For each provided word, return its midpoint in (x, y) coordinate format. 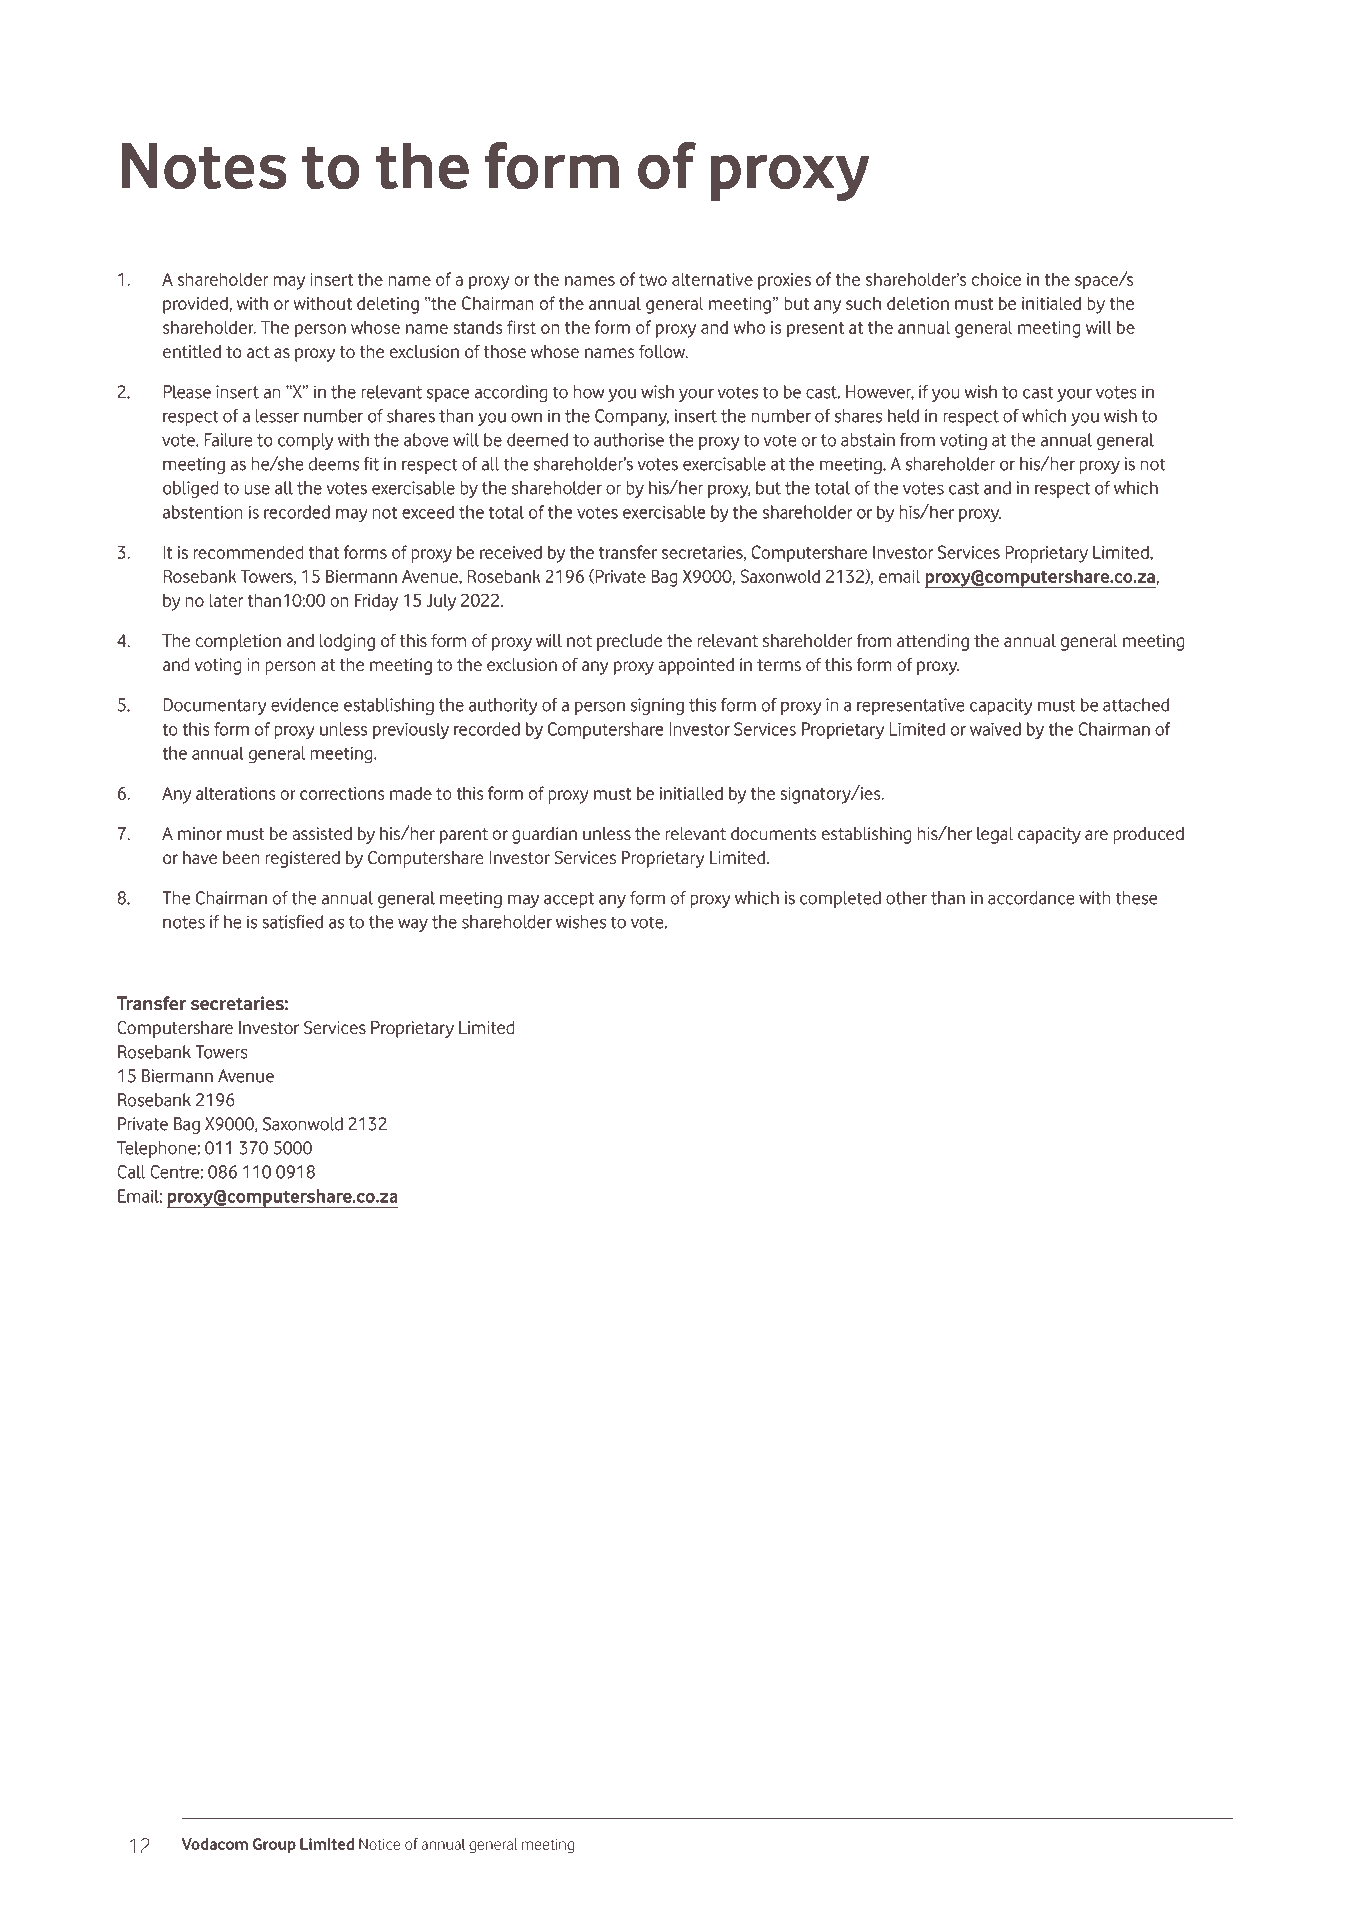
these (1136, 898)
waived (995, 729)
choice (996, 279)
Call (131, 1172)
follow (663, 351)
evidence (305, 705)
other (906, 898)
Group (274, 1845)
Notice (379, 1844)
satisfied (292, 922)
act (258, 352)
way (413, 925)
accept (569, 900)
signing (657, 706)
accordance (1031, 898)
